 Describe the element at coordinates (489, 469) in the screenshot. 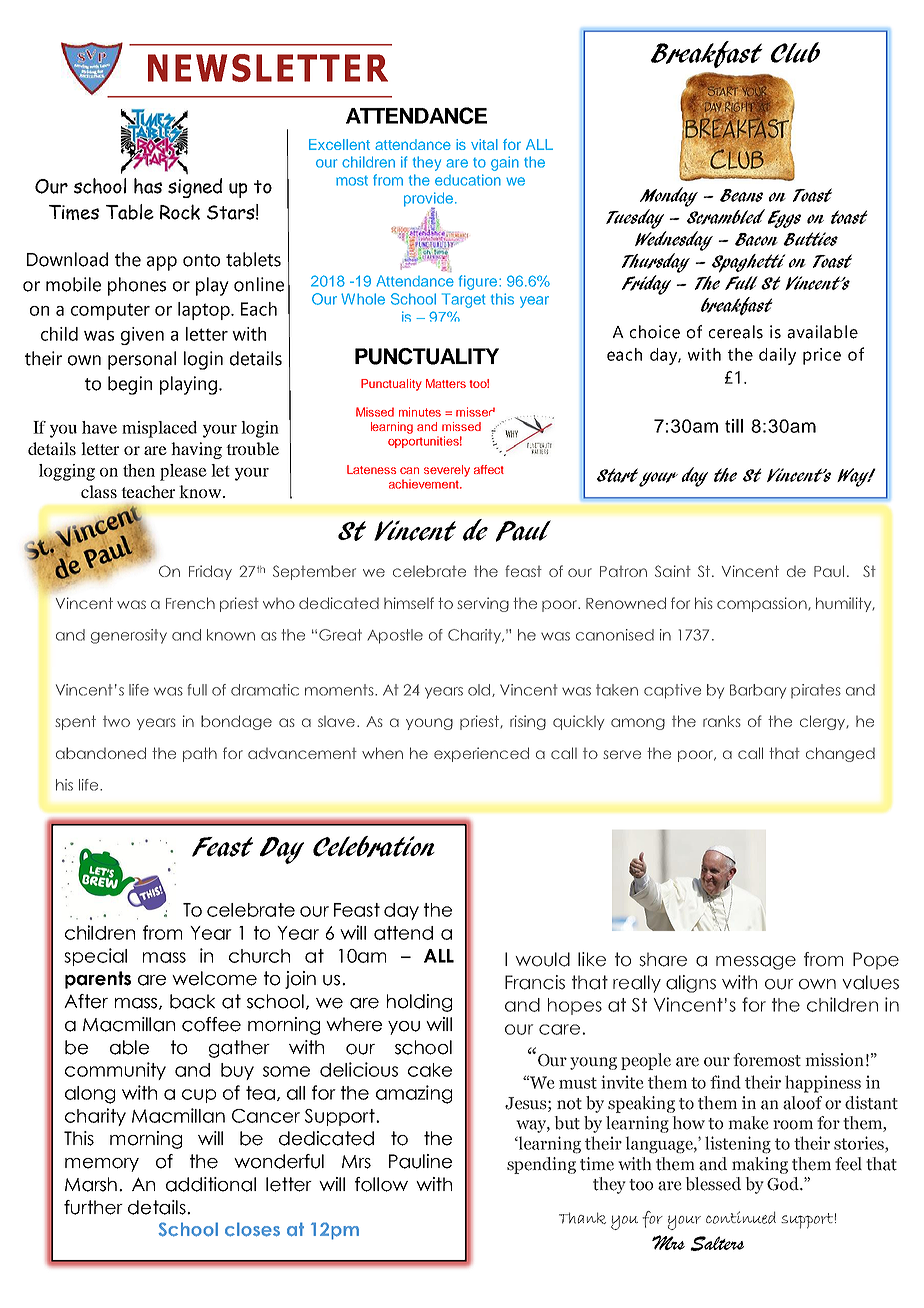

I see `affect` at that location.
